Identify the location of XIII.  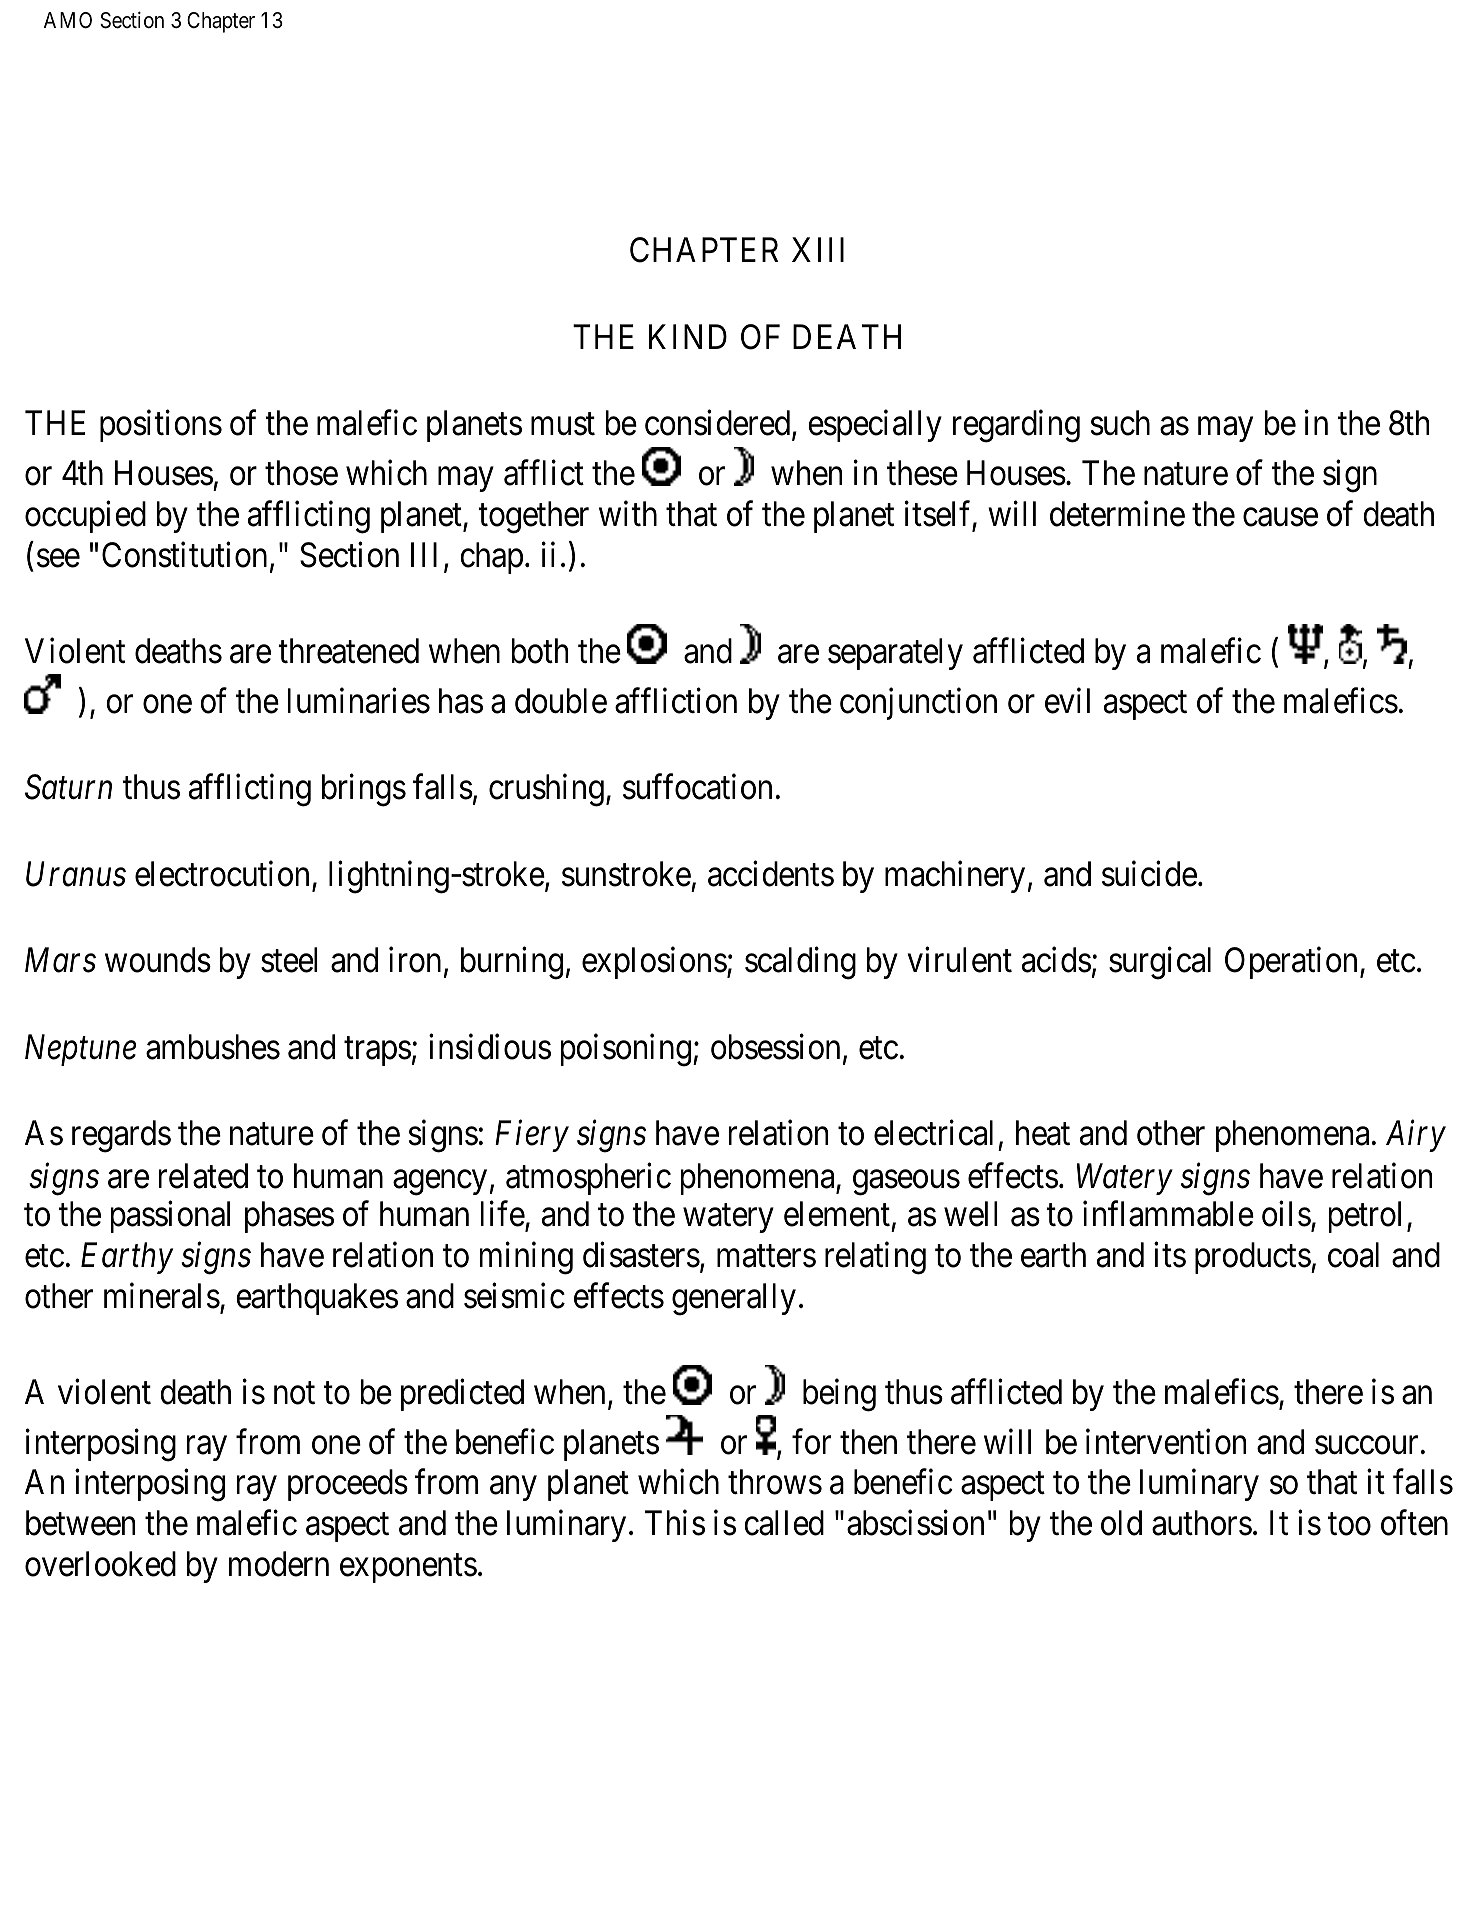
(818, 250).
